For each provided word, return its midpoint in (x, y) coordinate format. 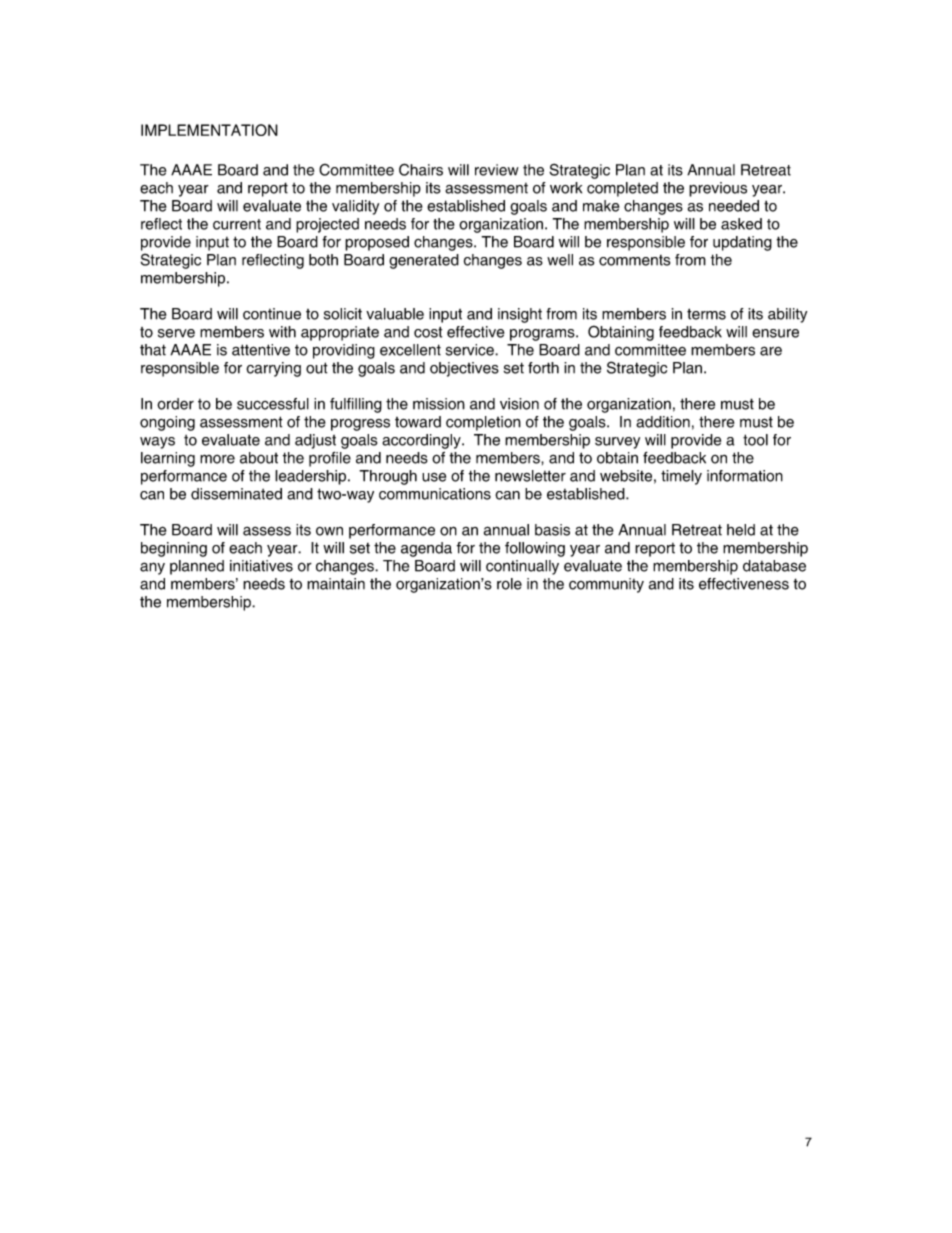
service (471, 350)
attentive (261, 350)
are (771, 351)
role (509, 584)
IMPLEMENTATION (209, 130)
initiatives (261, 566)
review (497, 170)
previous (718, 189)
